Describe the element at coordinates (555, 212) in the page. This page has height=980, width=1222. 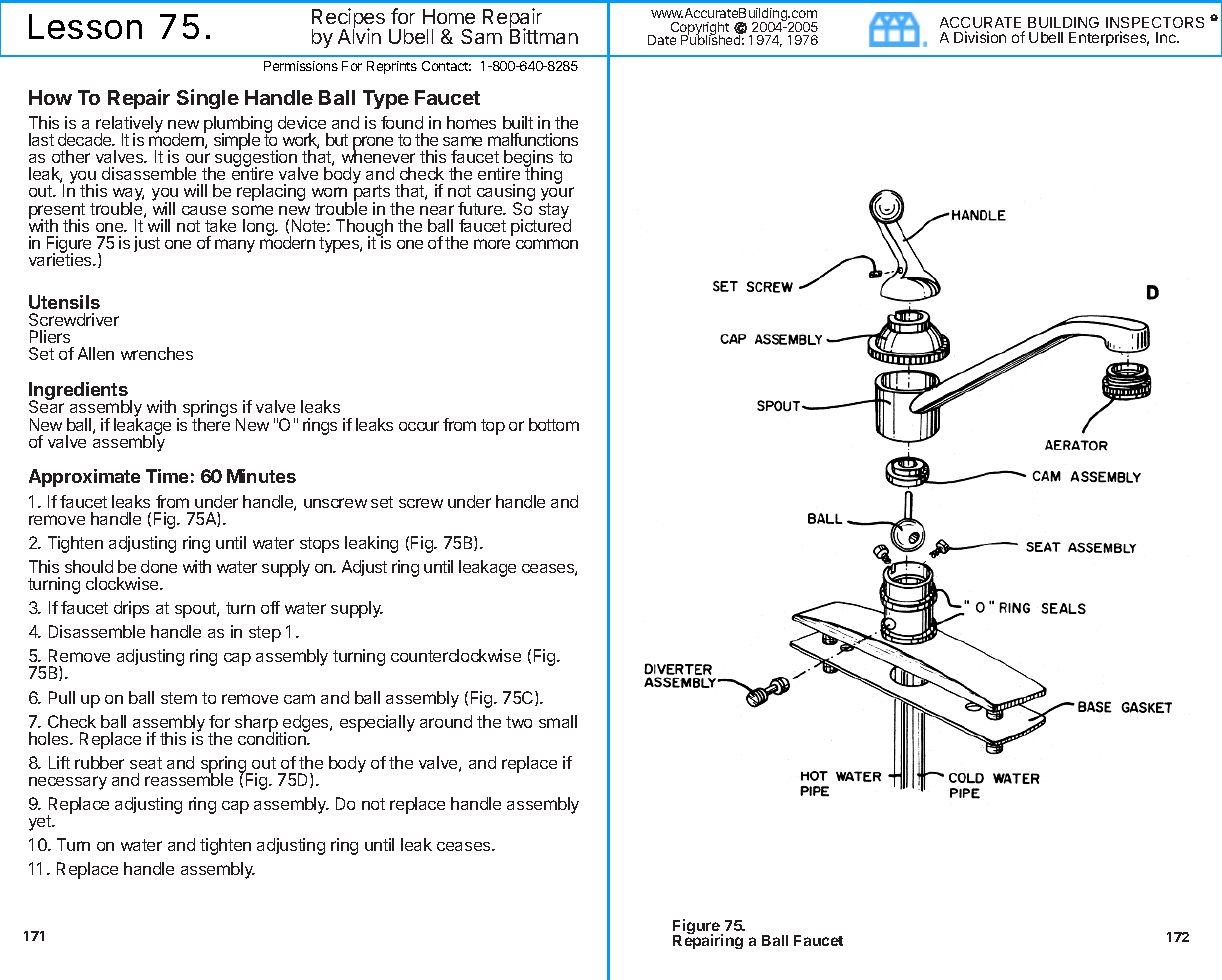
I see `stay` at that location.
